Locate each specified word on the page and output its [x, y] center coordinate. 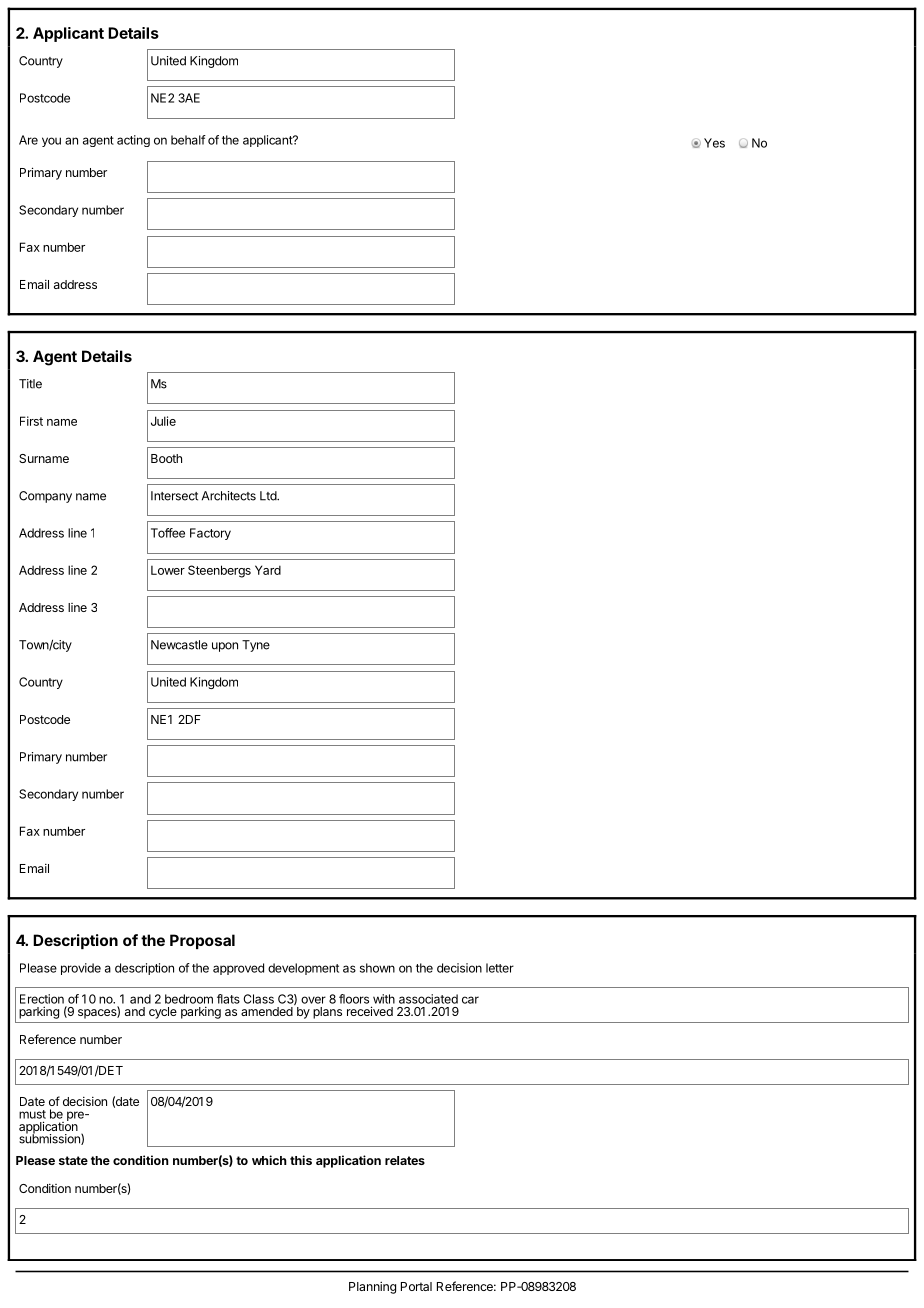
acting [133, 141]
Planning [372, 1287]
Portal [416, 1286]
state [73, 1160]
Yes [714, 143]
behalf [188, 140]
